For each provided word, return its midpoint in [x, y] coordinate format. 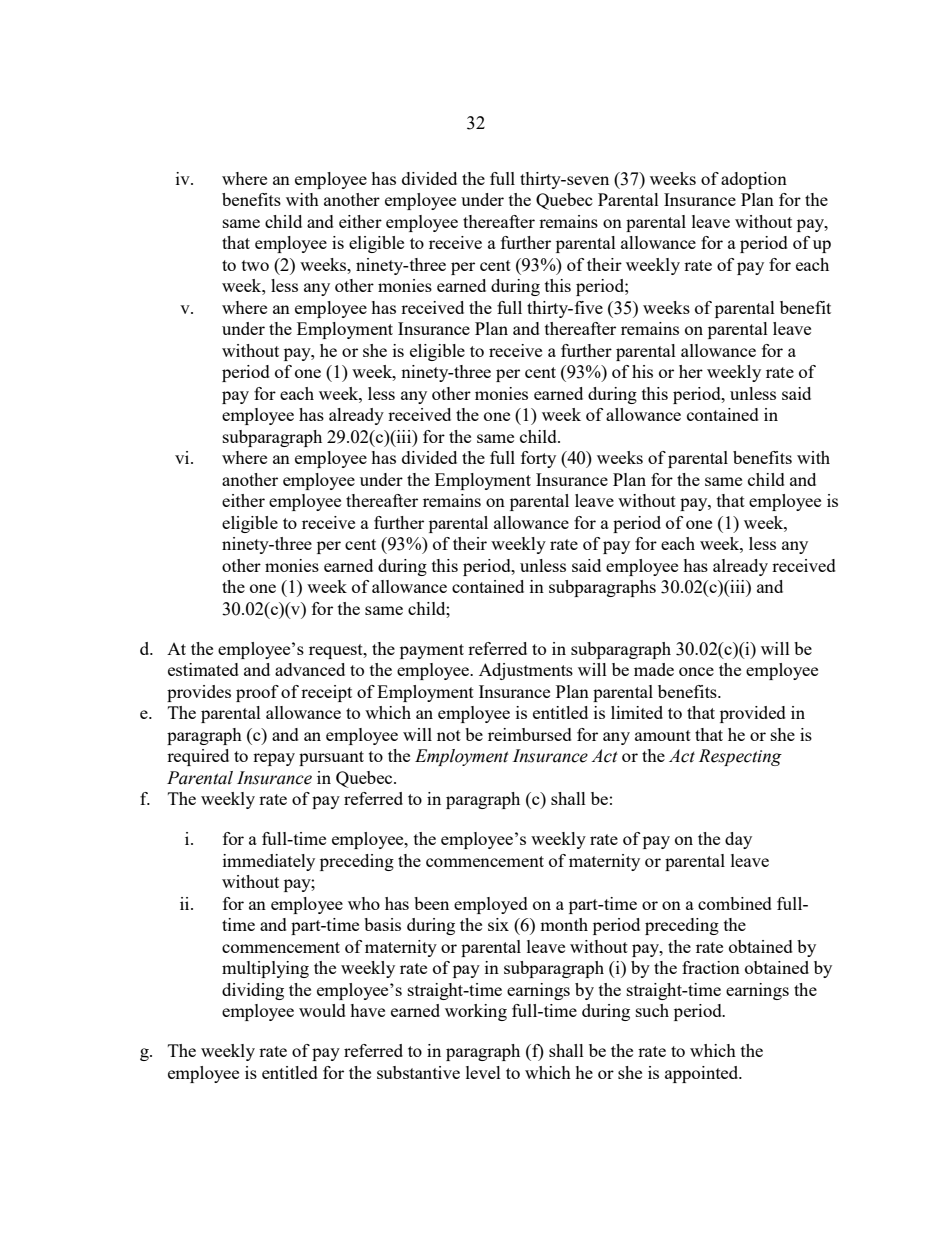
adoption [754, 180]
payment [432, 651]
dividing [253, 991]
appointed [703, 1074]
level [483, 1072]
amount [663, 735]
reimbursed [530, 734]
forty [538, 459]
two [255, 265]
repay [274, 759]
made [654, 669]
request [337, 651]
